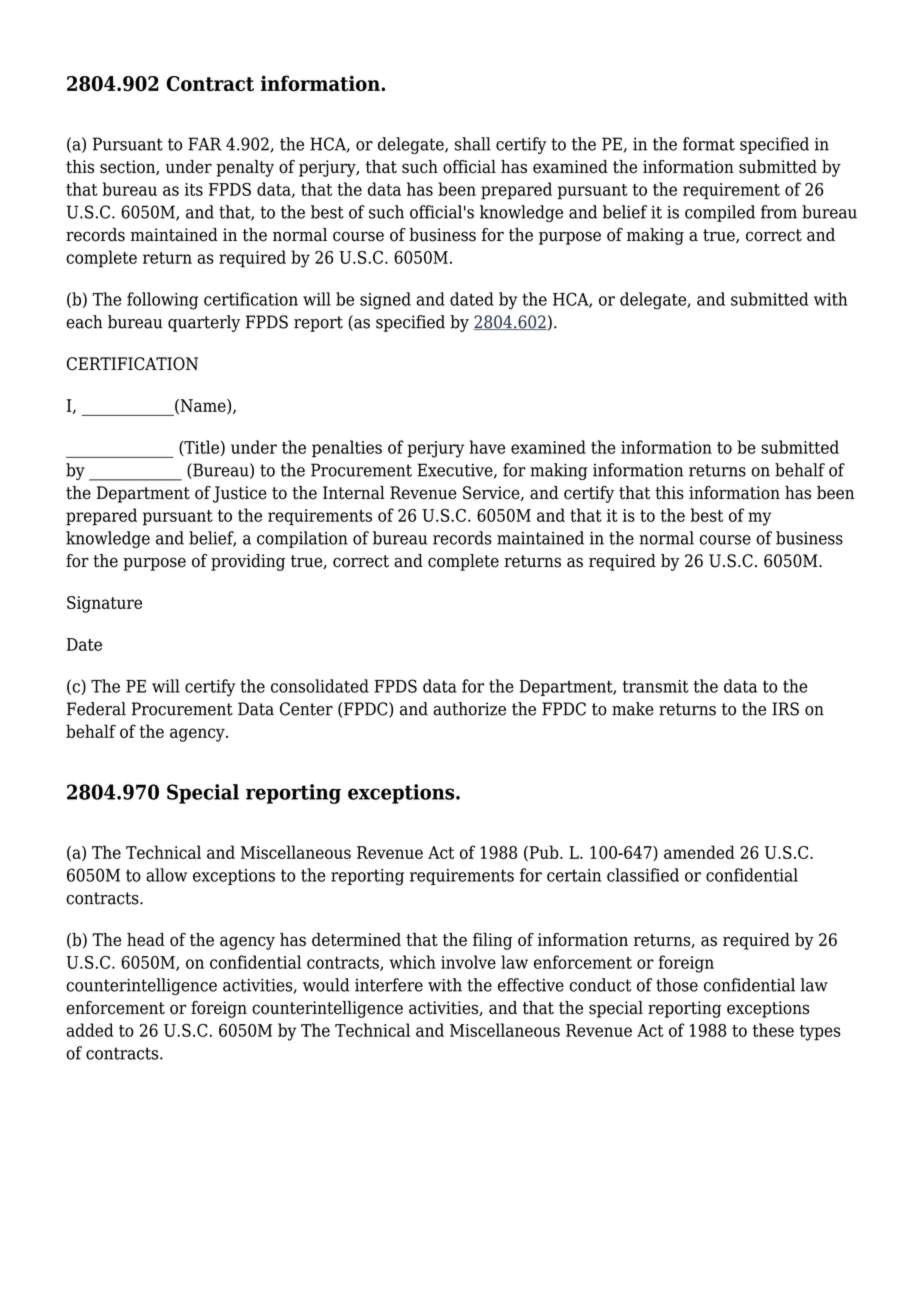 This document has height=1308, width=924. What do you see at coordinates (779, 212) in the document?
I see `from` at bounding box center [779, 212].
